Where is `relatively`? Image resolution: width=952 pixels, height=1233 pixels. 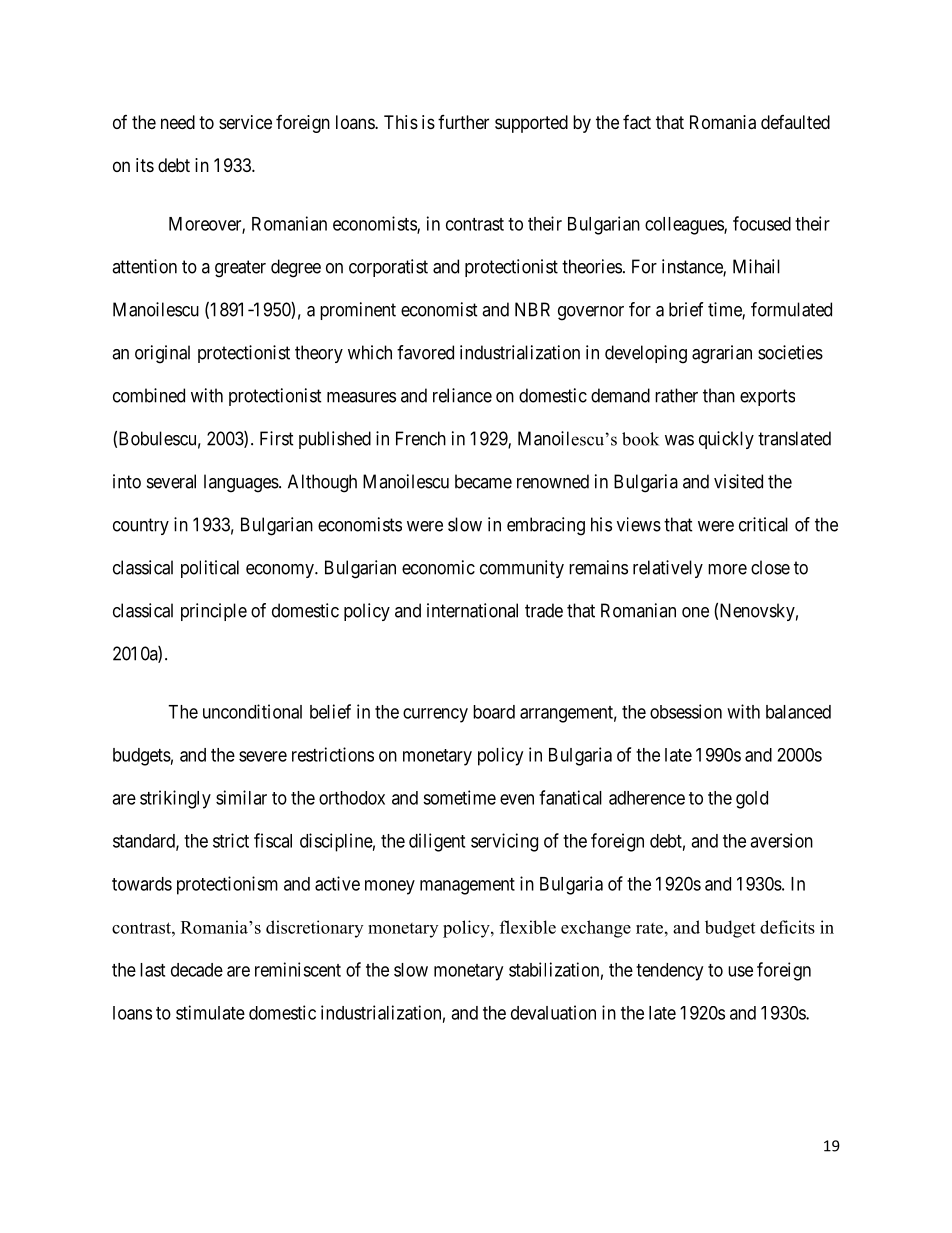 relatively is located at coordinates (668, 569).
